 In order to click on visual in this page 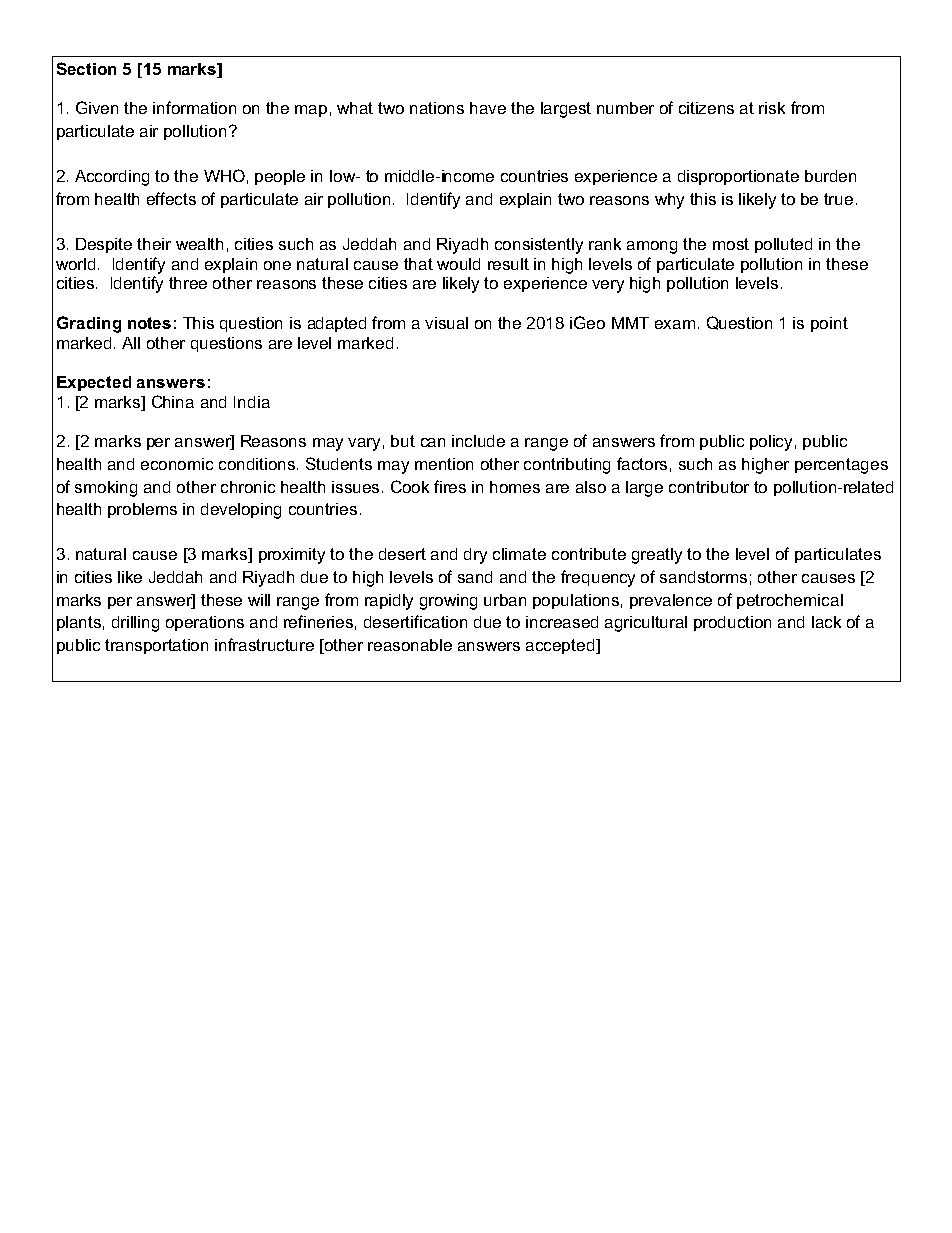, I will do `click(446, 323)`.
